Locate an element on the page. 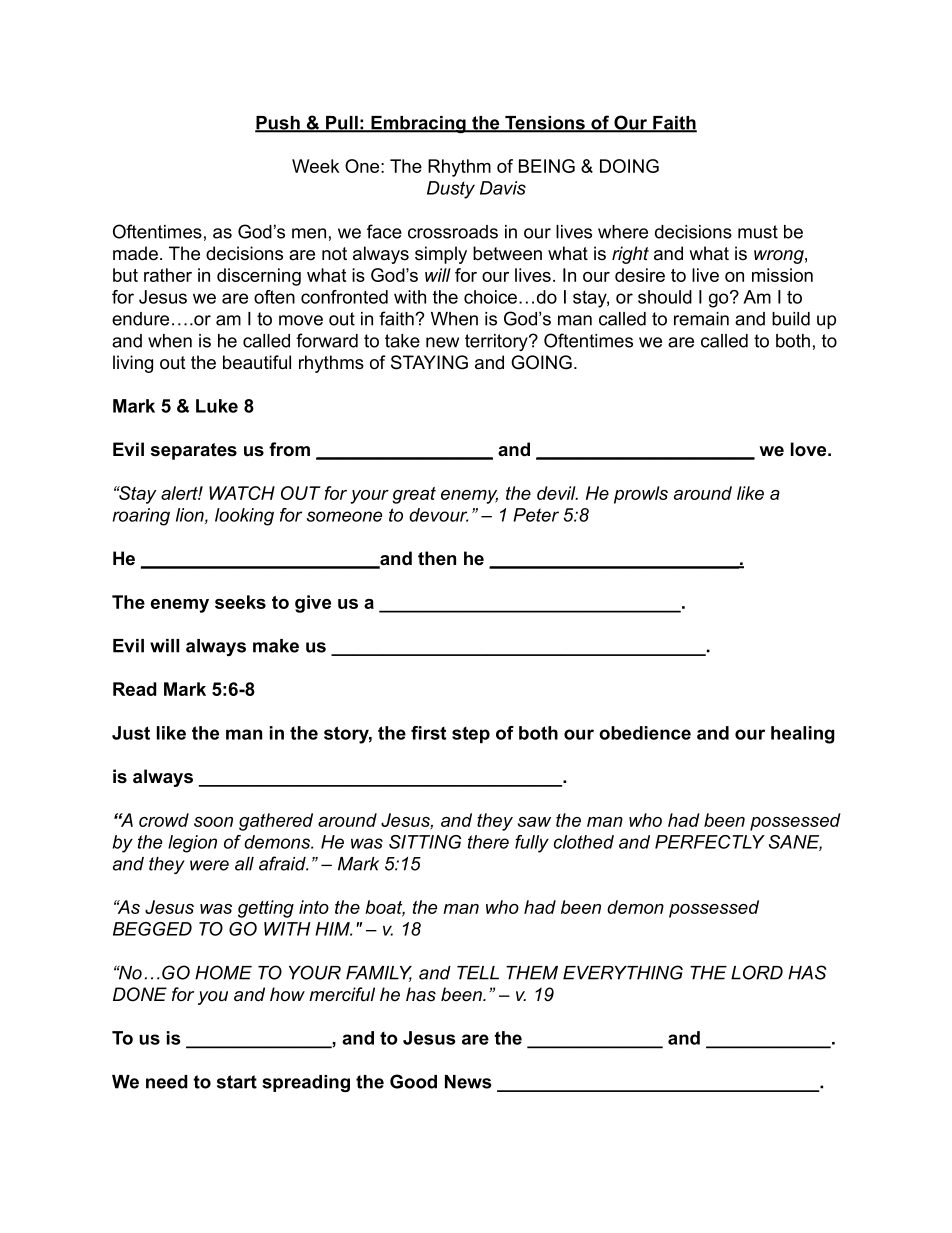  territory is located at coordinates (497, 342).
